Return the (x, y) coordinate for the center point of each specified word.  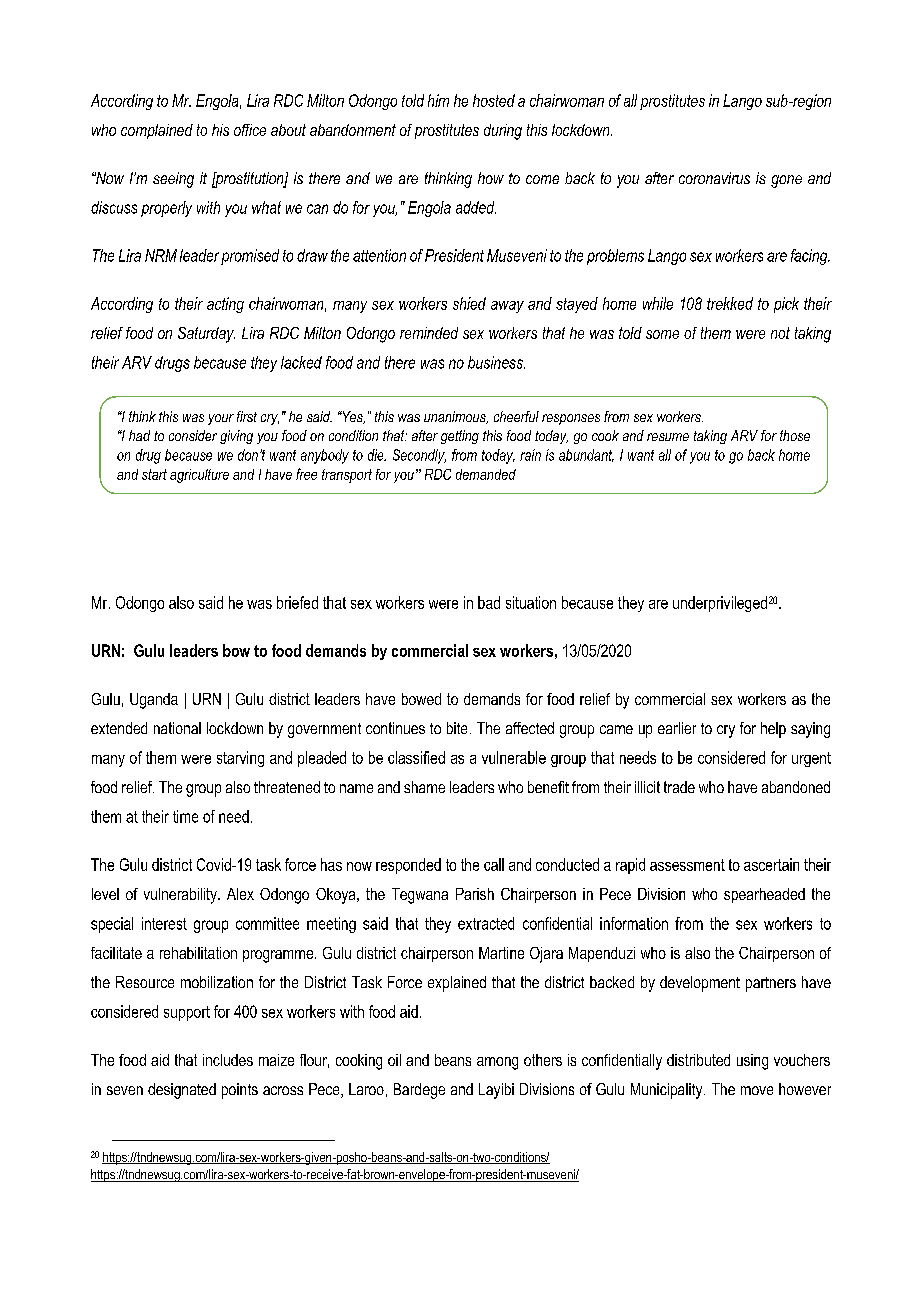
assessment (687, 865)
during (503, 132)
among (497, 1063)
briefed (297, 602)
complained (157, 131)
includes (228, 1060)
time (185, 816)
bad (489, 602)
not (780, 333)
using (752, 1062)
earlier (677, 728)
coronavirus (714, 178)
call (494, 864)
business (496, 362)
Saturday (206, 335)
